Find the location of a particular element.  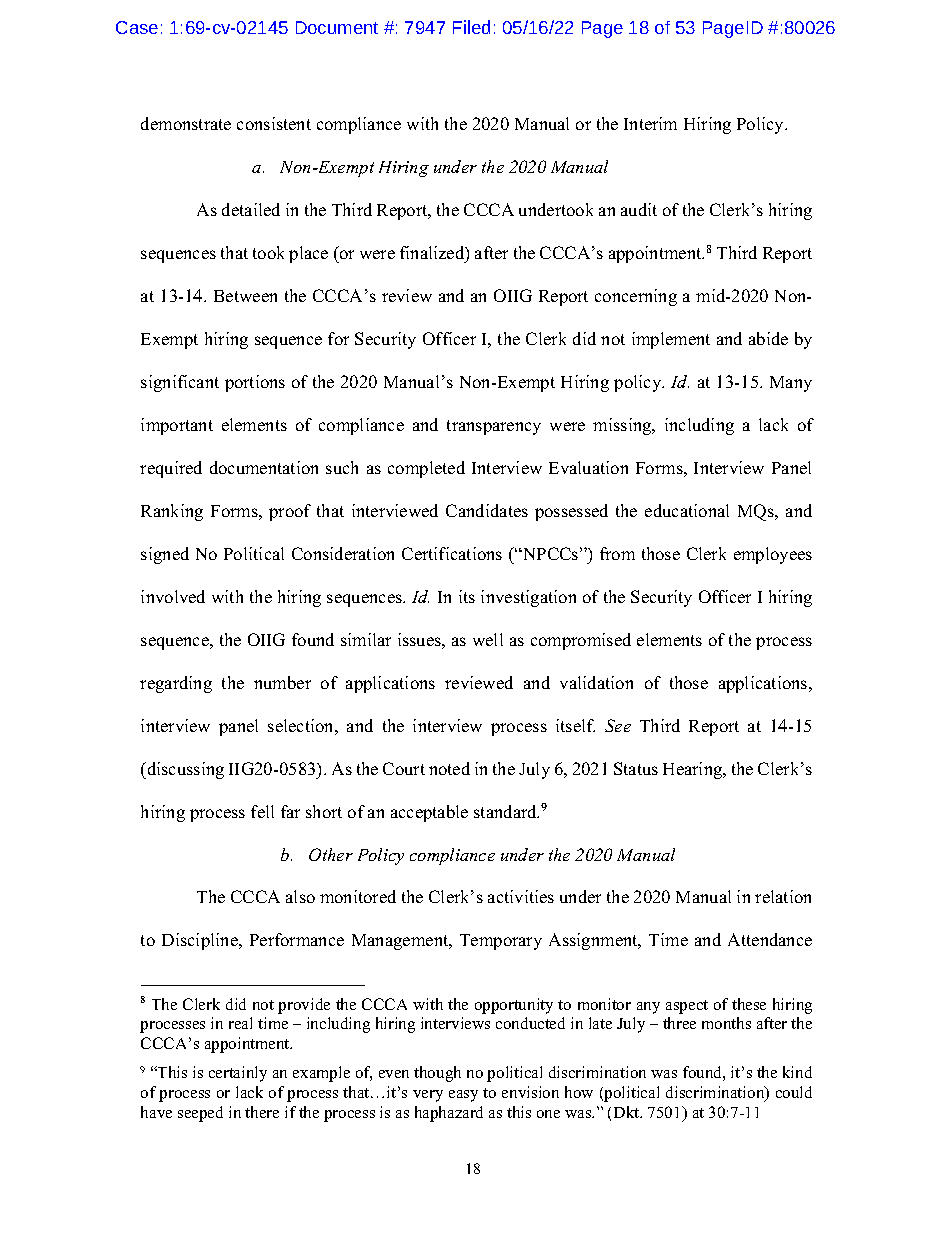

Filed is located at coordinates (471, 27).
